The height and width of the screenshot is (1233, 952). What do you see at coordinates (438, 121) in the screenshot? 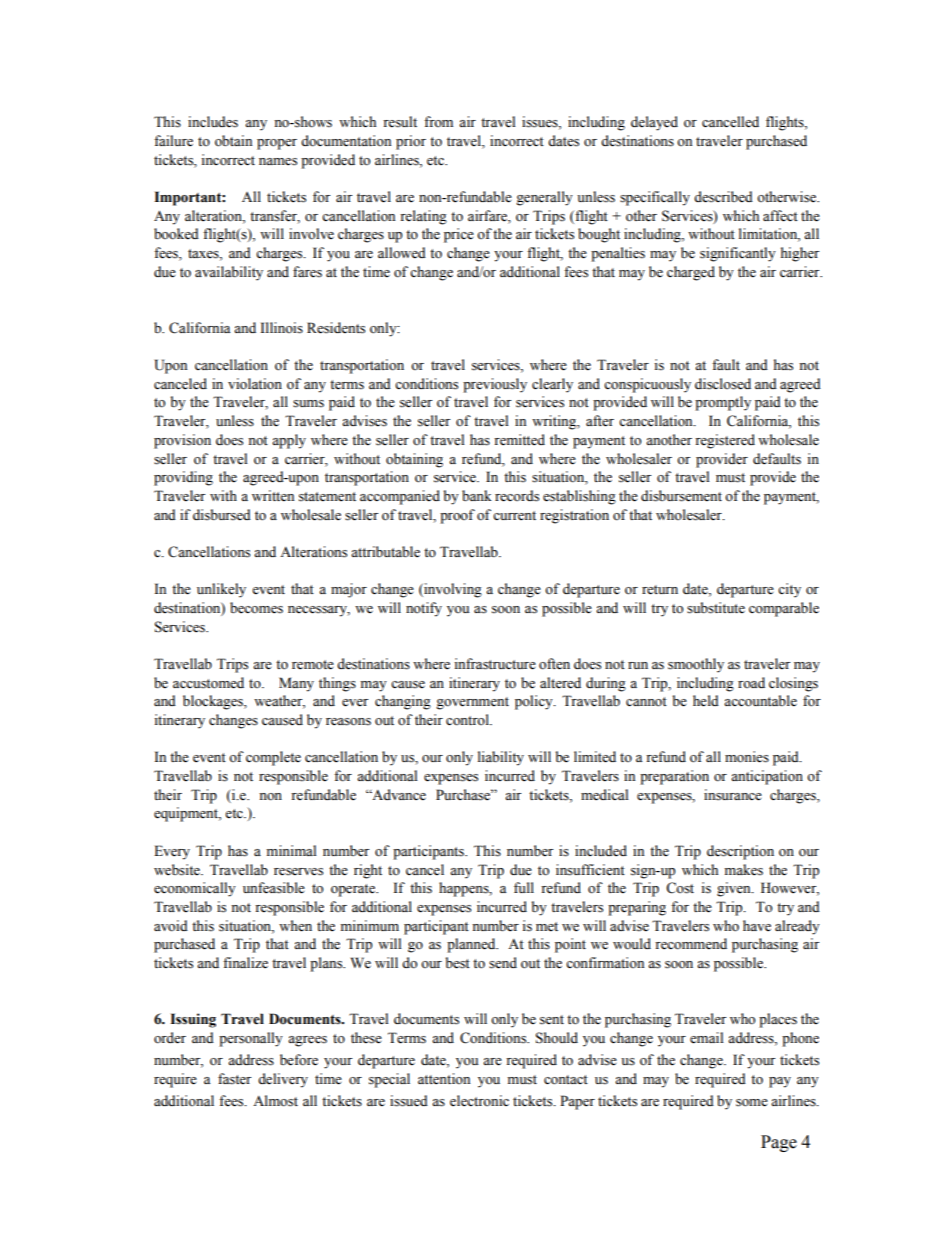
I see `from` at bounding box center [438, 121].
